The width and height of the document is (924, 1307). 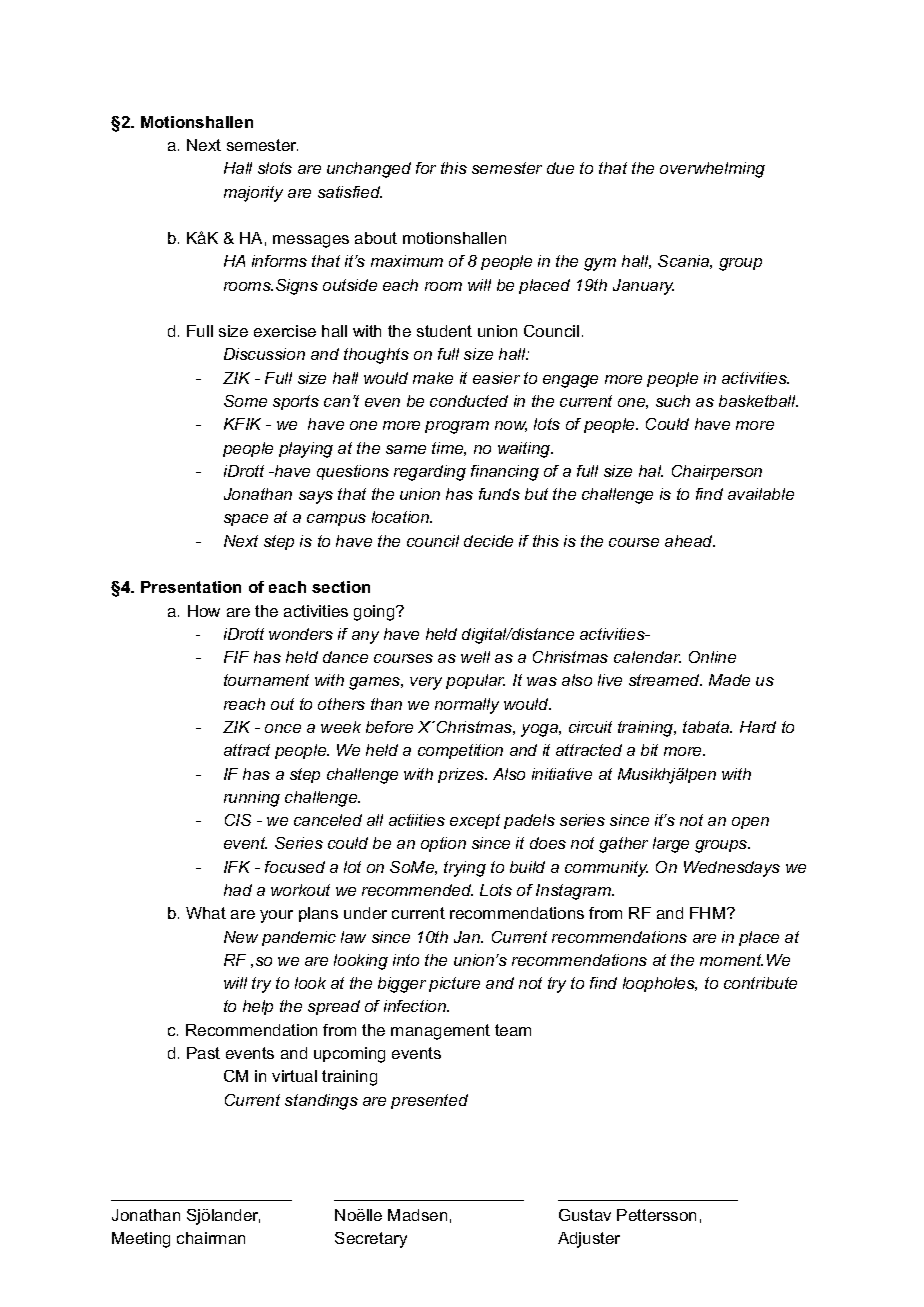 I want to click on overwhelming, so click(x=712, y=170).
